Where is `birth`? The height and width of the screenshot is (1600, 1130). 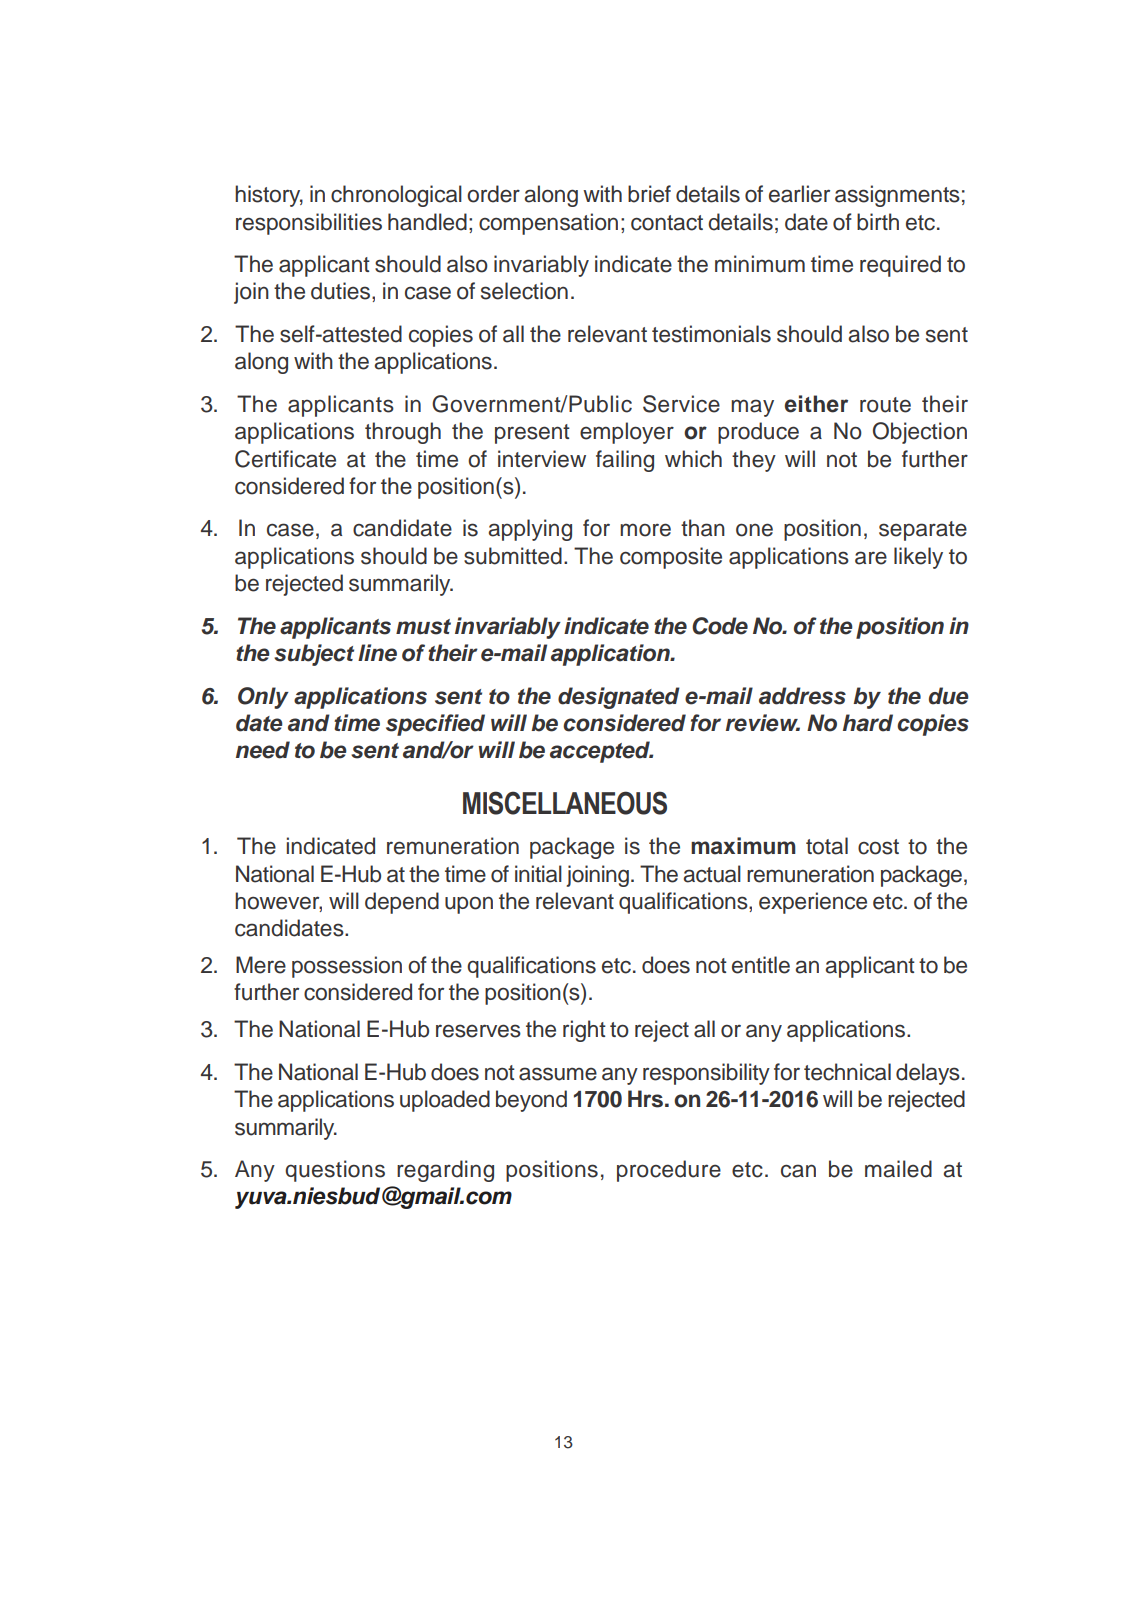 birth is located at coordinates (878, 222).
